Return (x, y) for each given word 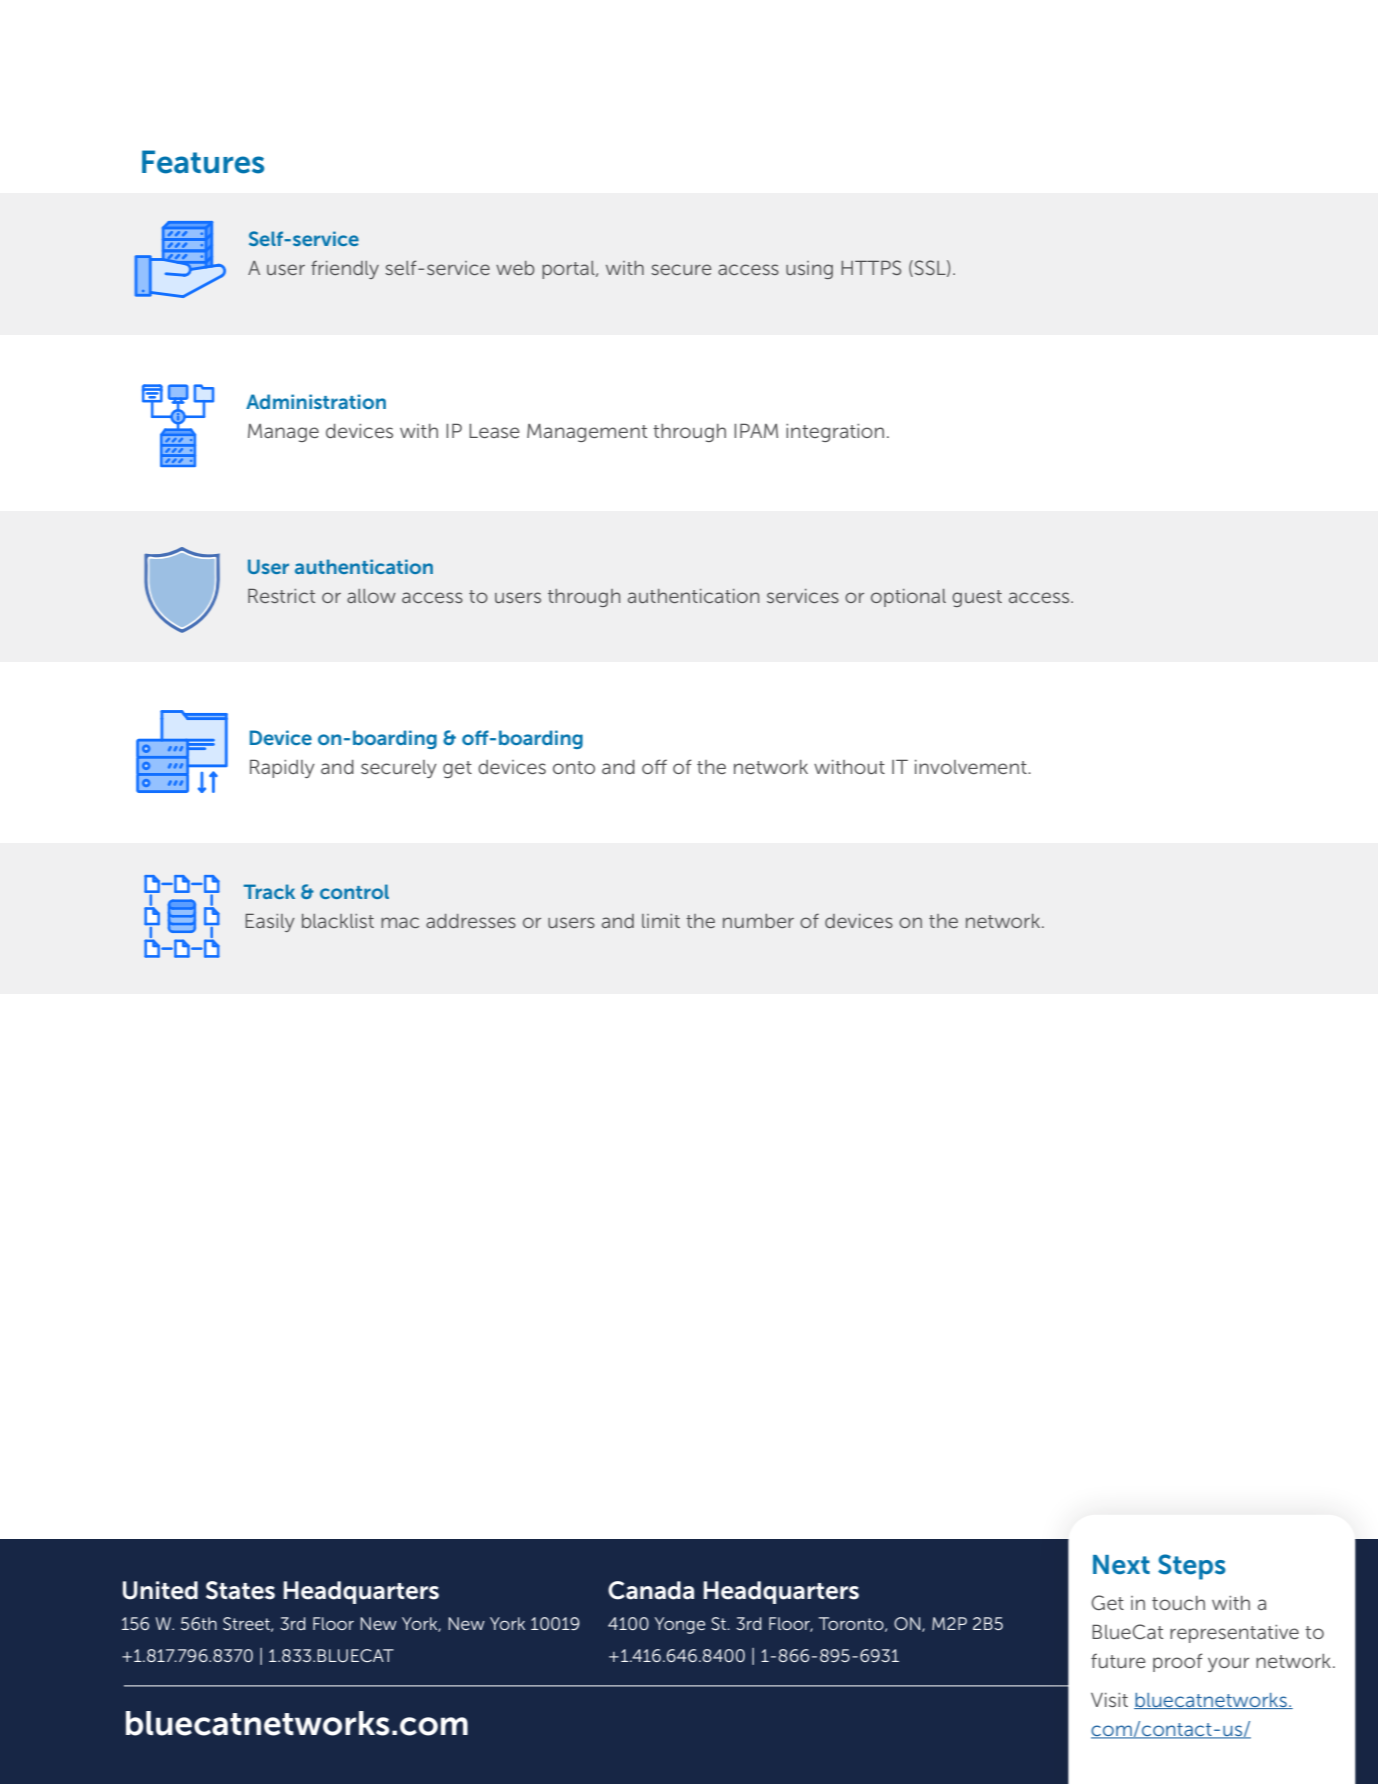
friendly (345, 269)
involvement (972, 767)
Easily (270, 923)
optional (908, 598)
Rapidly (282, 768)
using (809, 270)
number (758, 921)
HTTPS (871, 267)
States (240, 1590)
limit (661, 921)
